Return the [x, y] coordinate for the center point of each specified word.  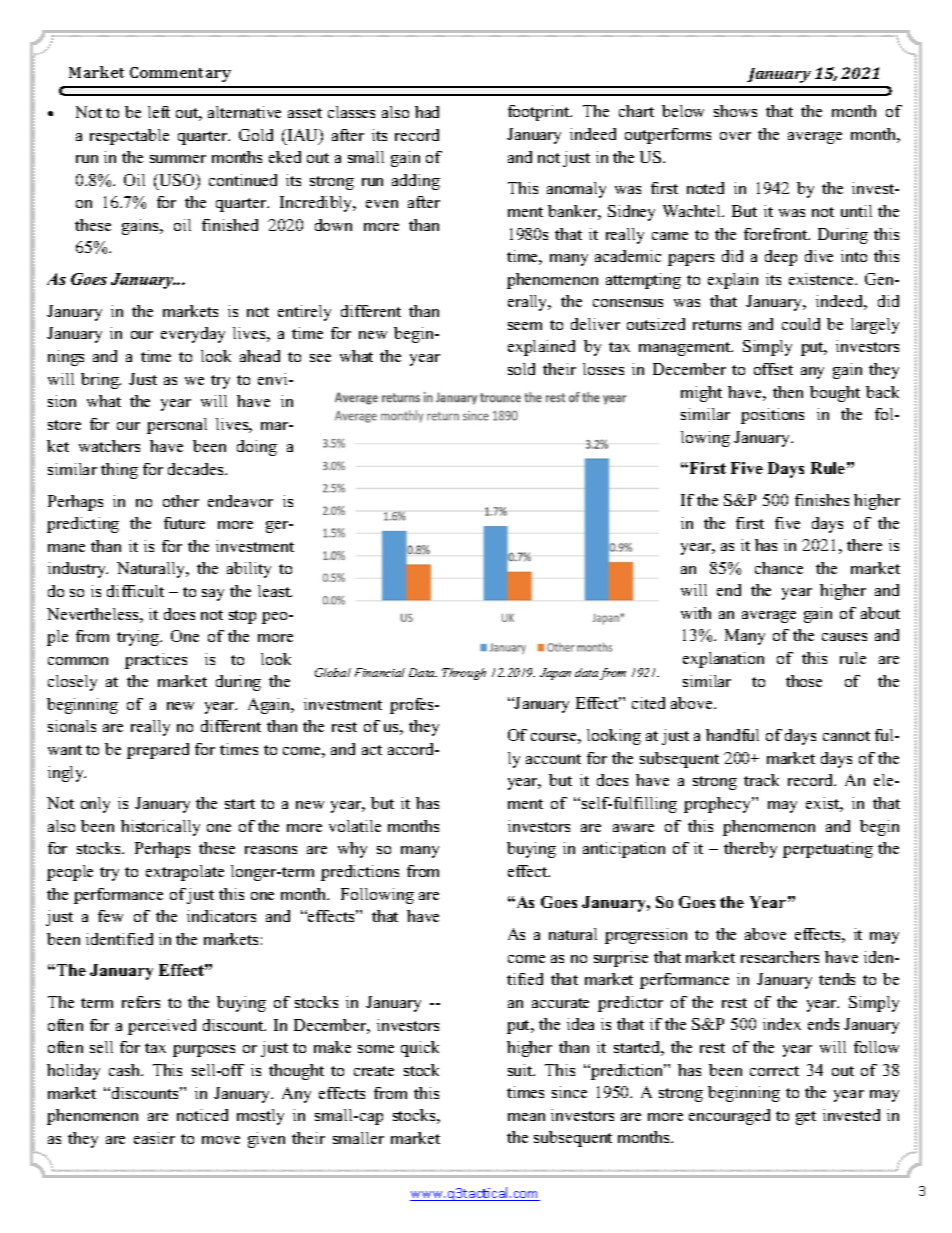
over [735, 136]
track [761, 780]
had [427, 112]
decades [197, 469]
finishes [822, 500]
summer [178, 159]
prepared [158, 751]
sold [521, 369]
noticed [202, 1115]
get [806, 1118]
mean [526, 1117]
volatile [355, 826]
